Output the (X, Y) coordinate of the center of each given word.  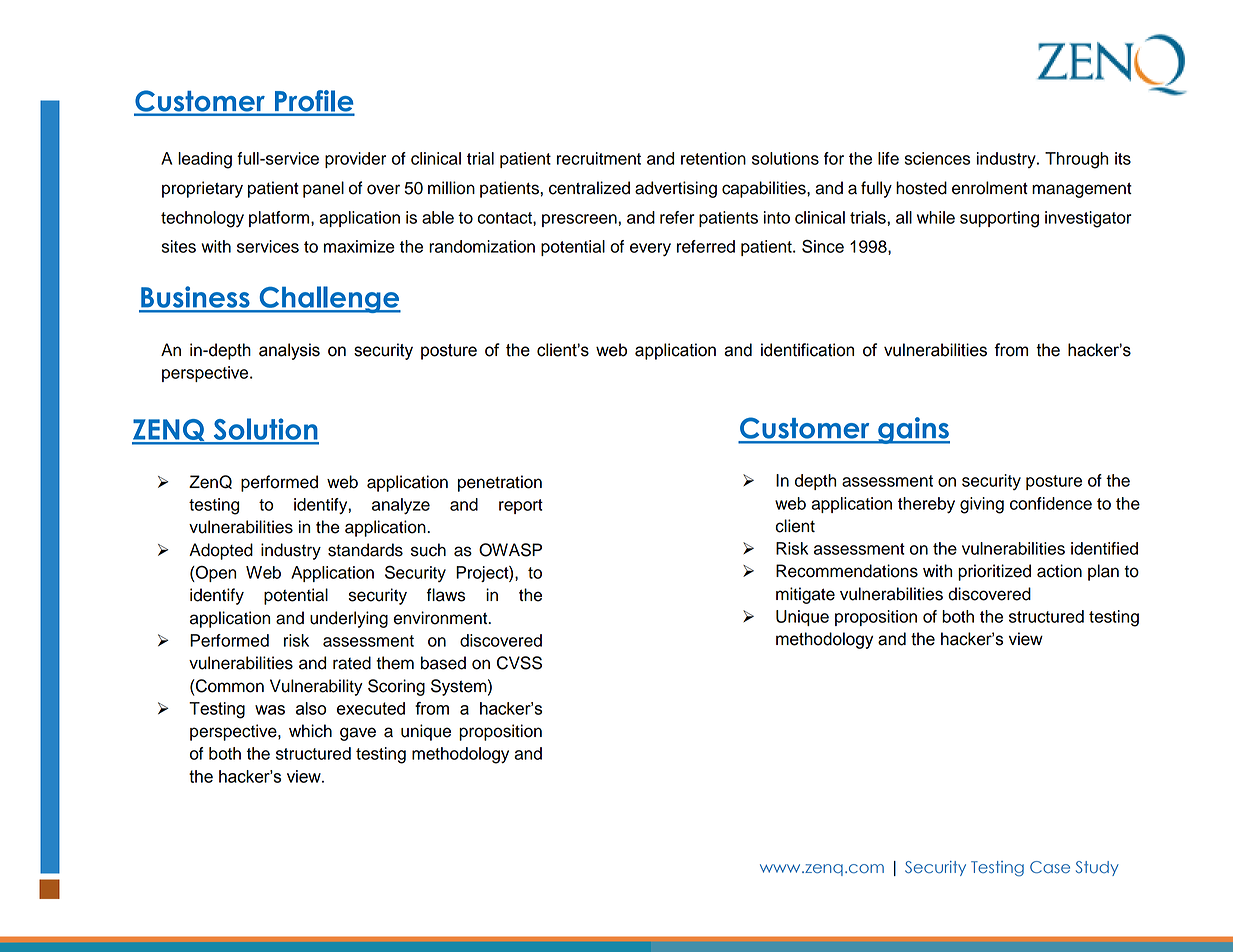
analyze (401, 506)
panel (323, 189)
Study (1097, 868)
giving (982, 505)
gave (358, 734)
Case (1050, 867)
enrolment (990, 188)
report (521, 506)
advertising (676, 189)
